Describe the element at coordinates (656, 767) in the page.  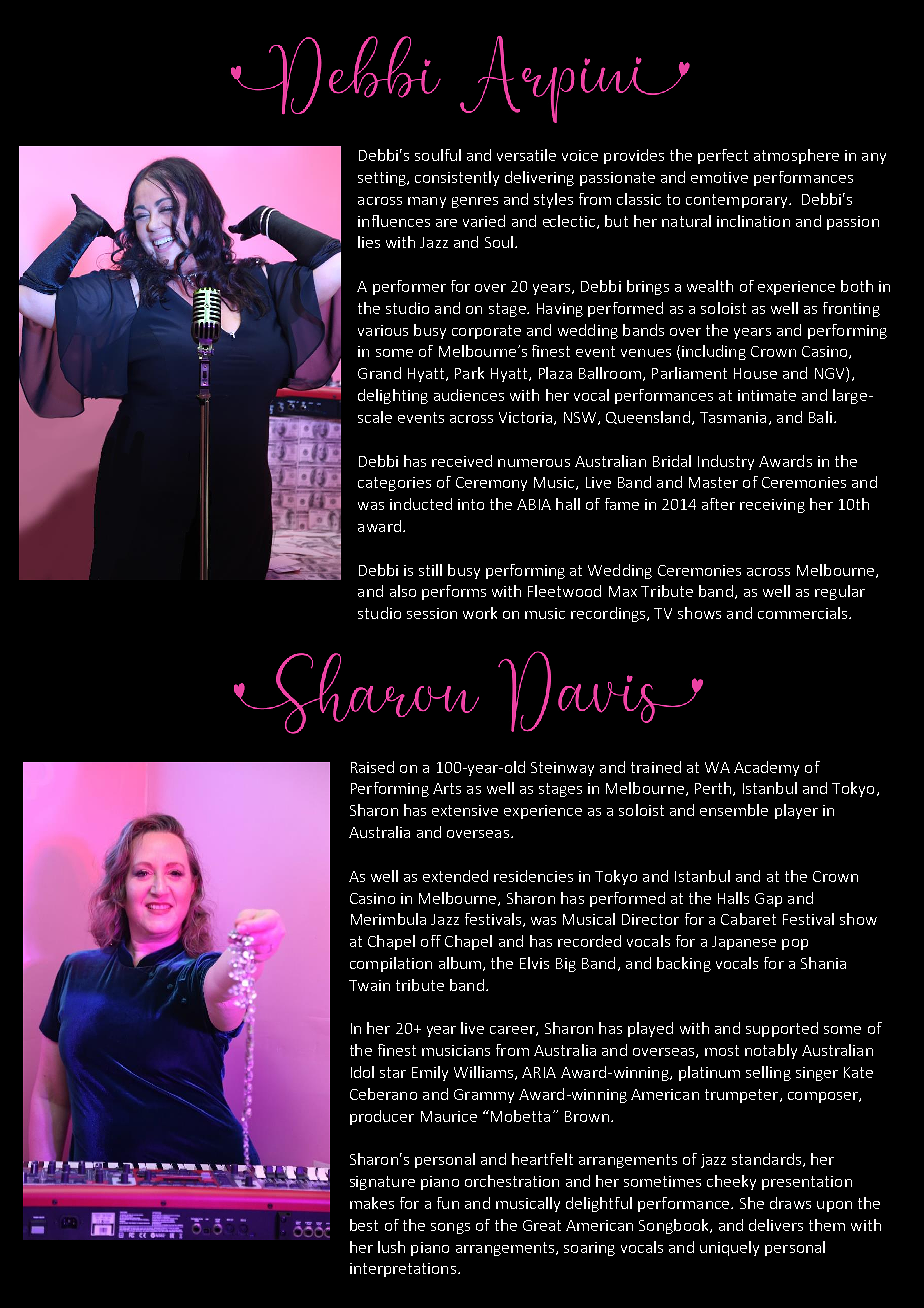
I see `trained` at that location.
